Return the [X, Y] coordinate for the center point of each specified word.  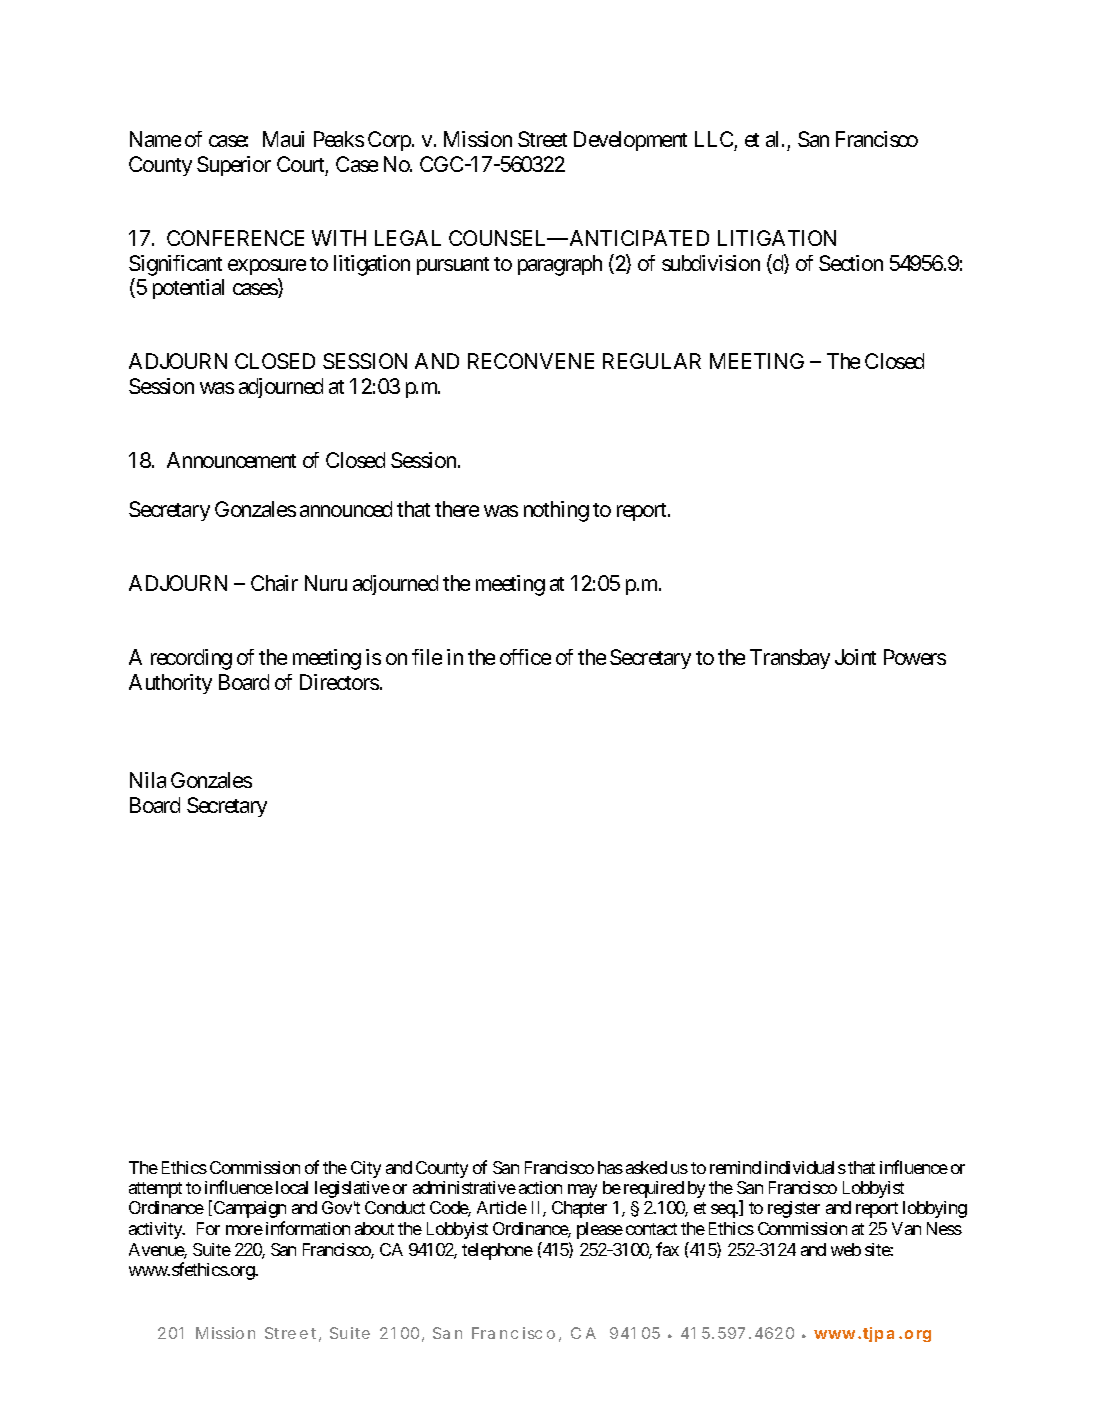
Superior [234, 166]
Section [851, 263]
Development [630, 141]
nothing [556, 511]
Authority [170, 684]
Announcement [231, 460]
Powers [915, 657]
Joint [855, 657]
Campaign [248, 1209]
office [525, 657]
